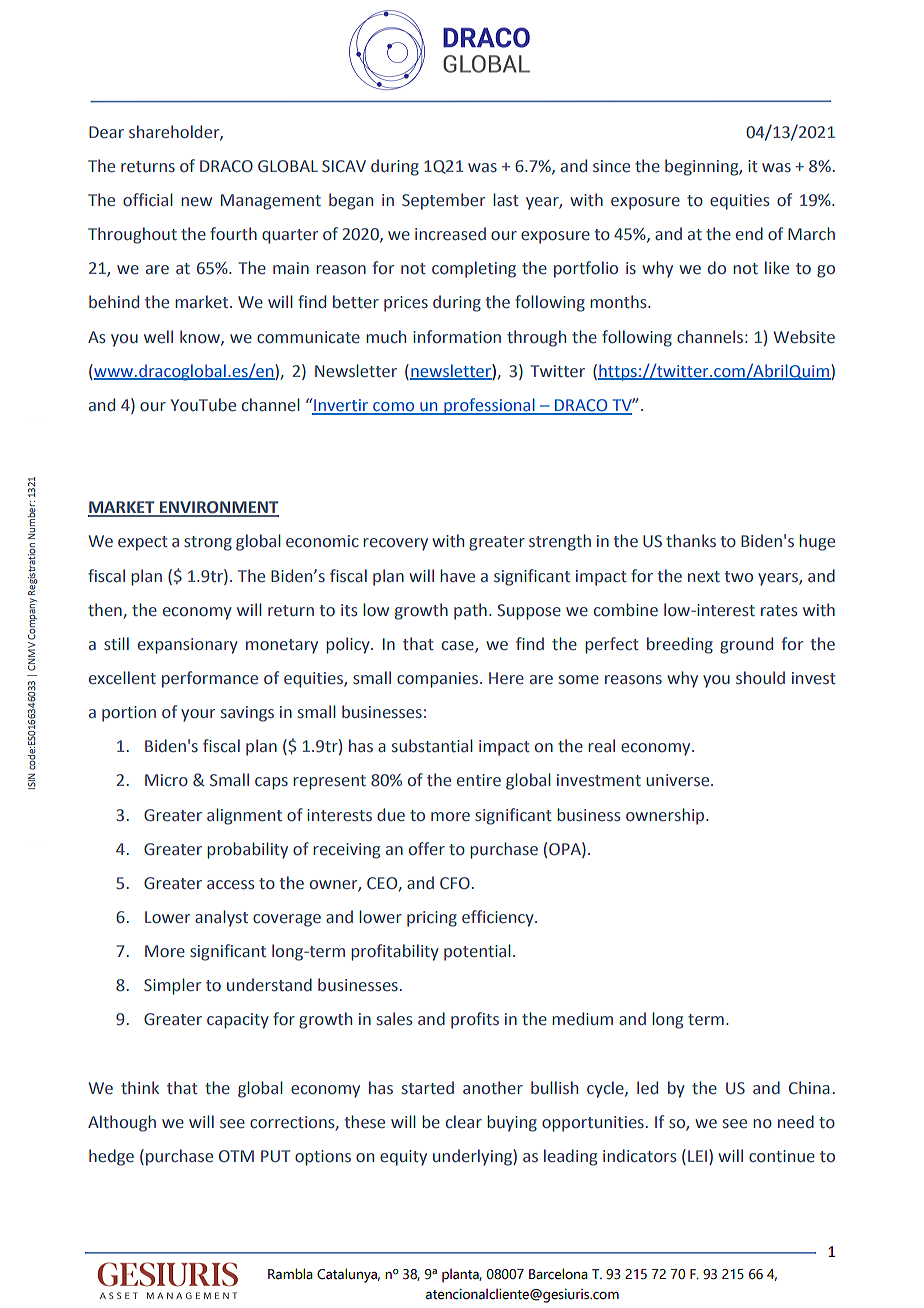 The width and height of the screenshot is (924, 1308). What do you see at coordinates (679, 780) in the screenshot?
I see `universe` at bounding box center [679, 780].
